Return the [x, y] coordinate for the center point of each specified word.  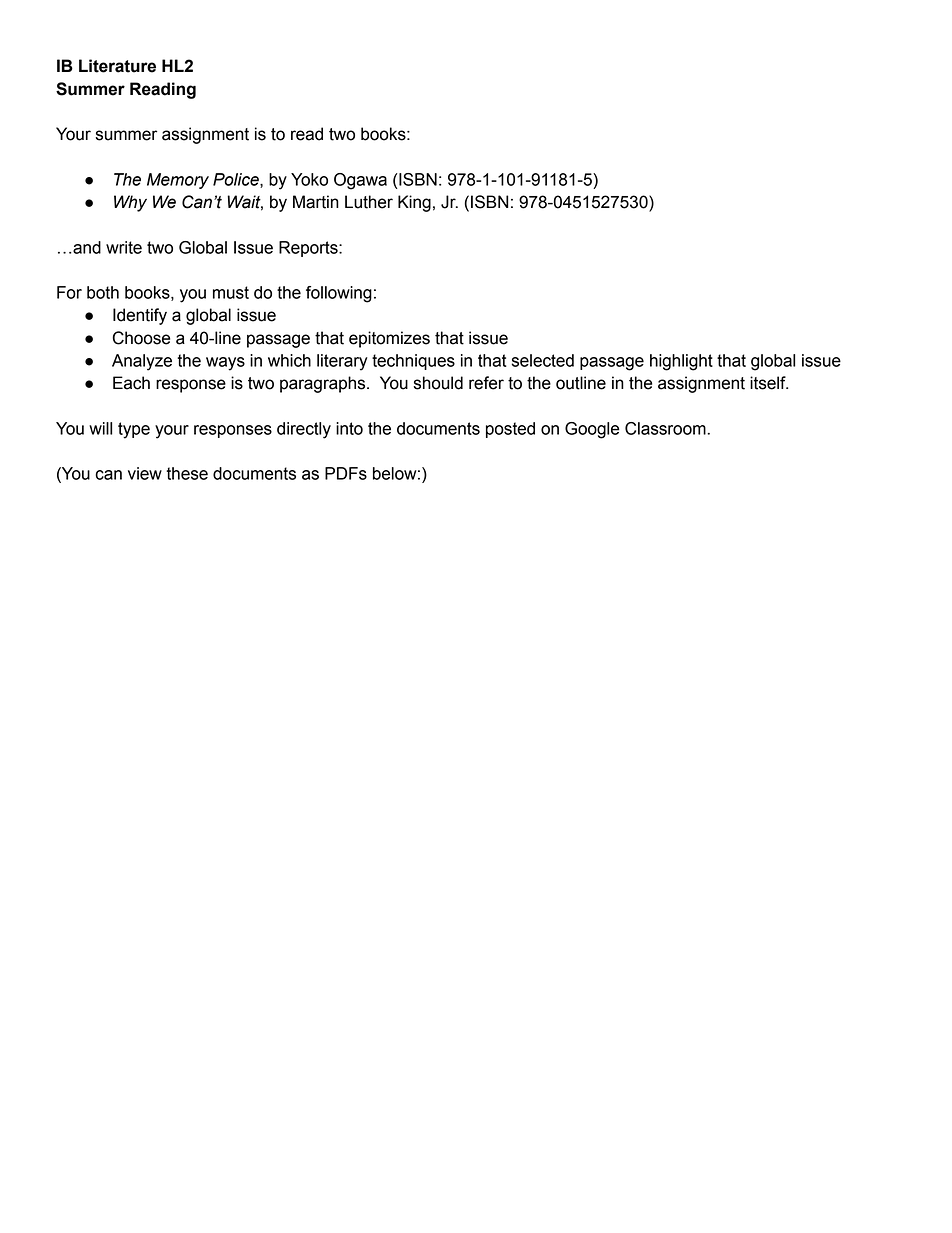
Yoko [309, 179]
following [339, 294]
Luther [369, 202]
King [414, 203]
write [124, 247]
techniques [413, 362]
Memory [178, 181]
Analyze [142, 362]
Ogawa [360, 181]
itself [769, 383]
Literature [117, 66]
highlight [681, 362]
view [145, 473]
